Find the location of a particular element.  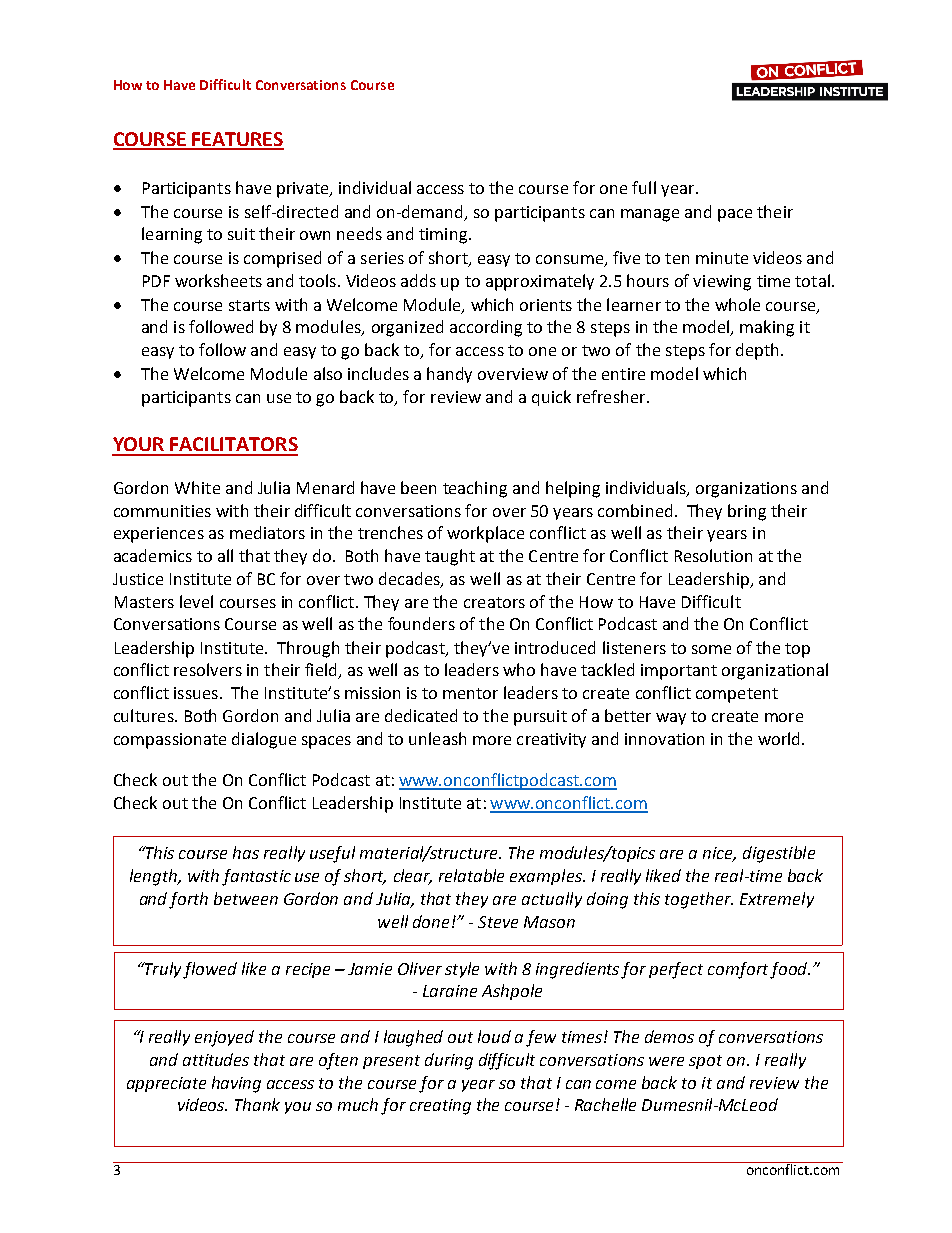

timing is located at coordinates (443, 236).
